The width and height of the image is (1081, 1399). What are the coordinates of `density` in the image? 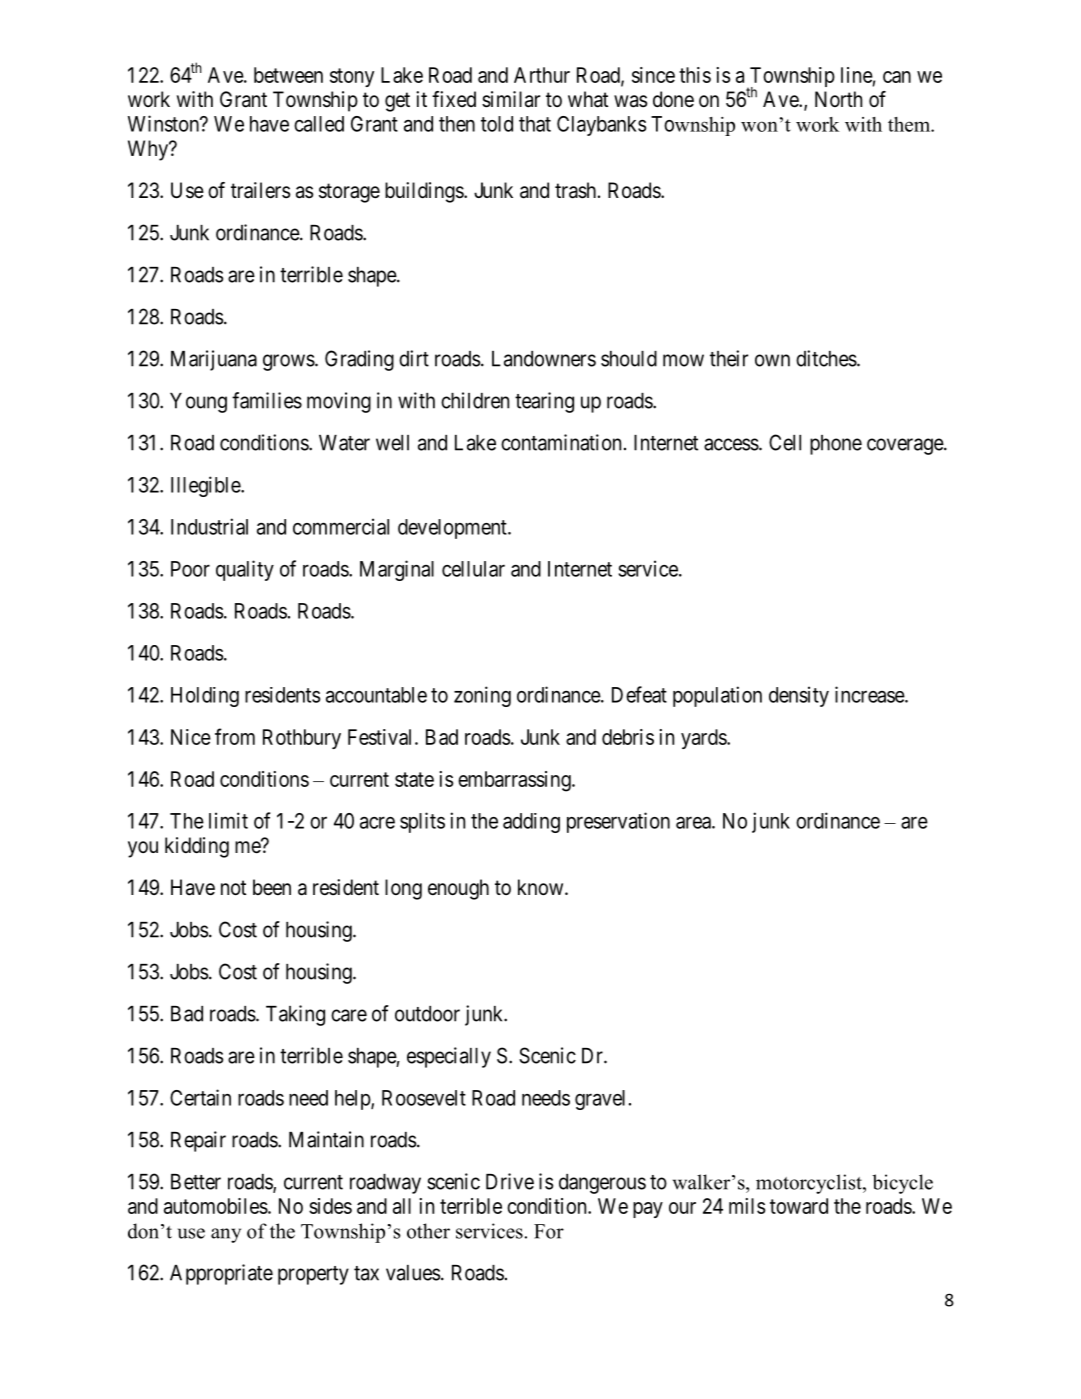 It's located at (799, 696).
